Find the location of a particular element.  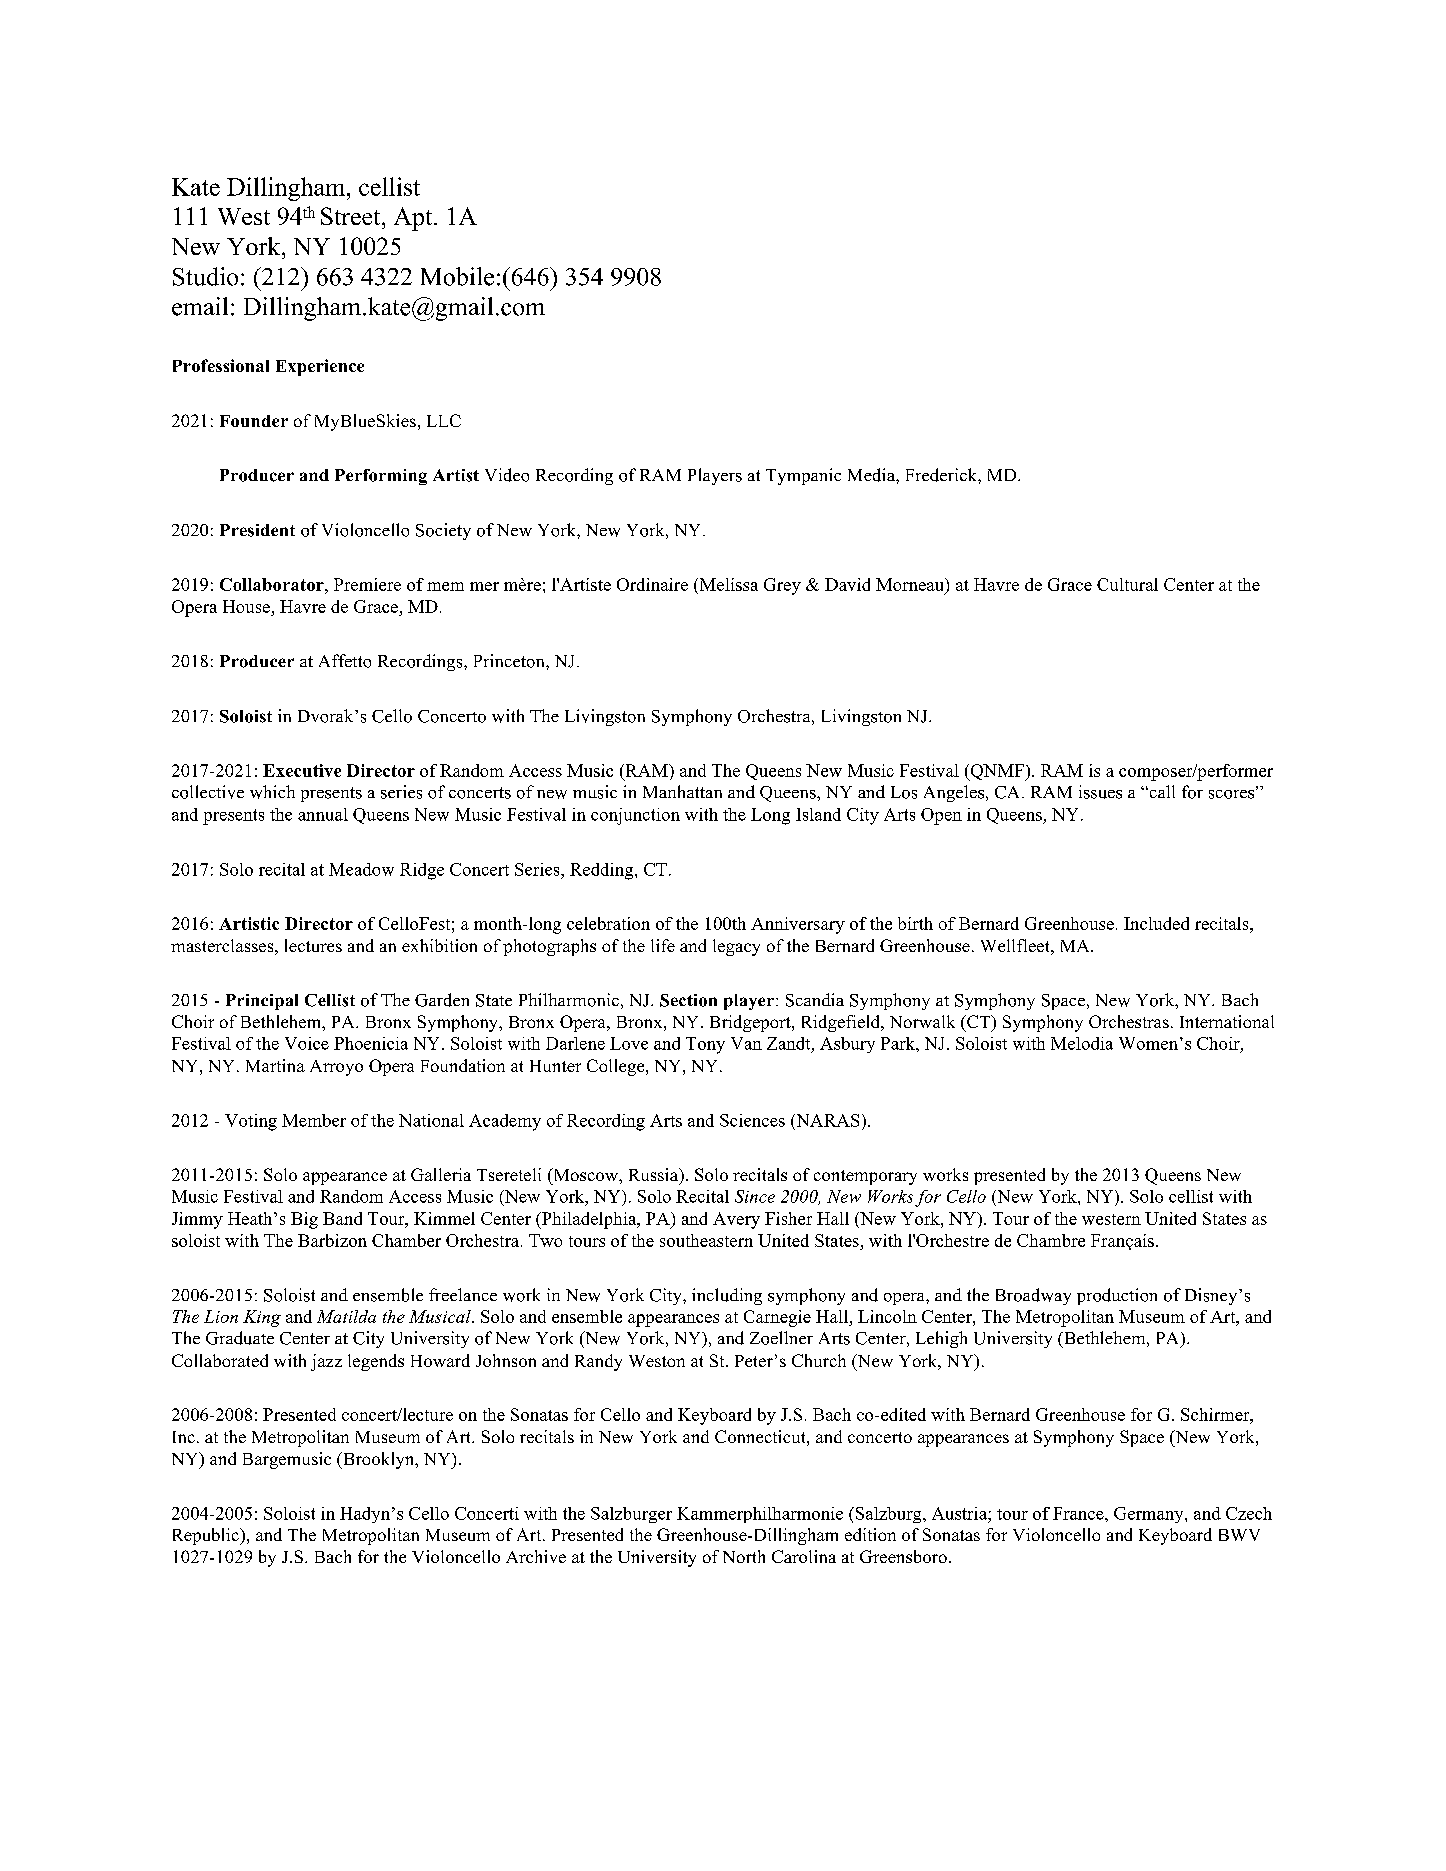

Cultural is located at coordinates (1127, 584).
